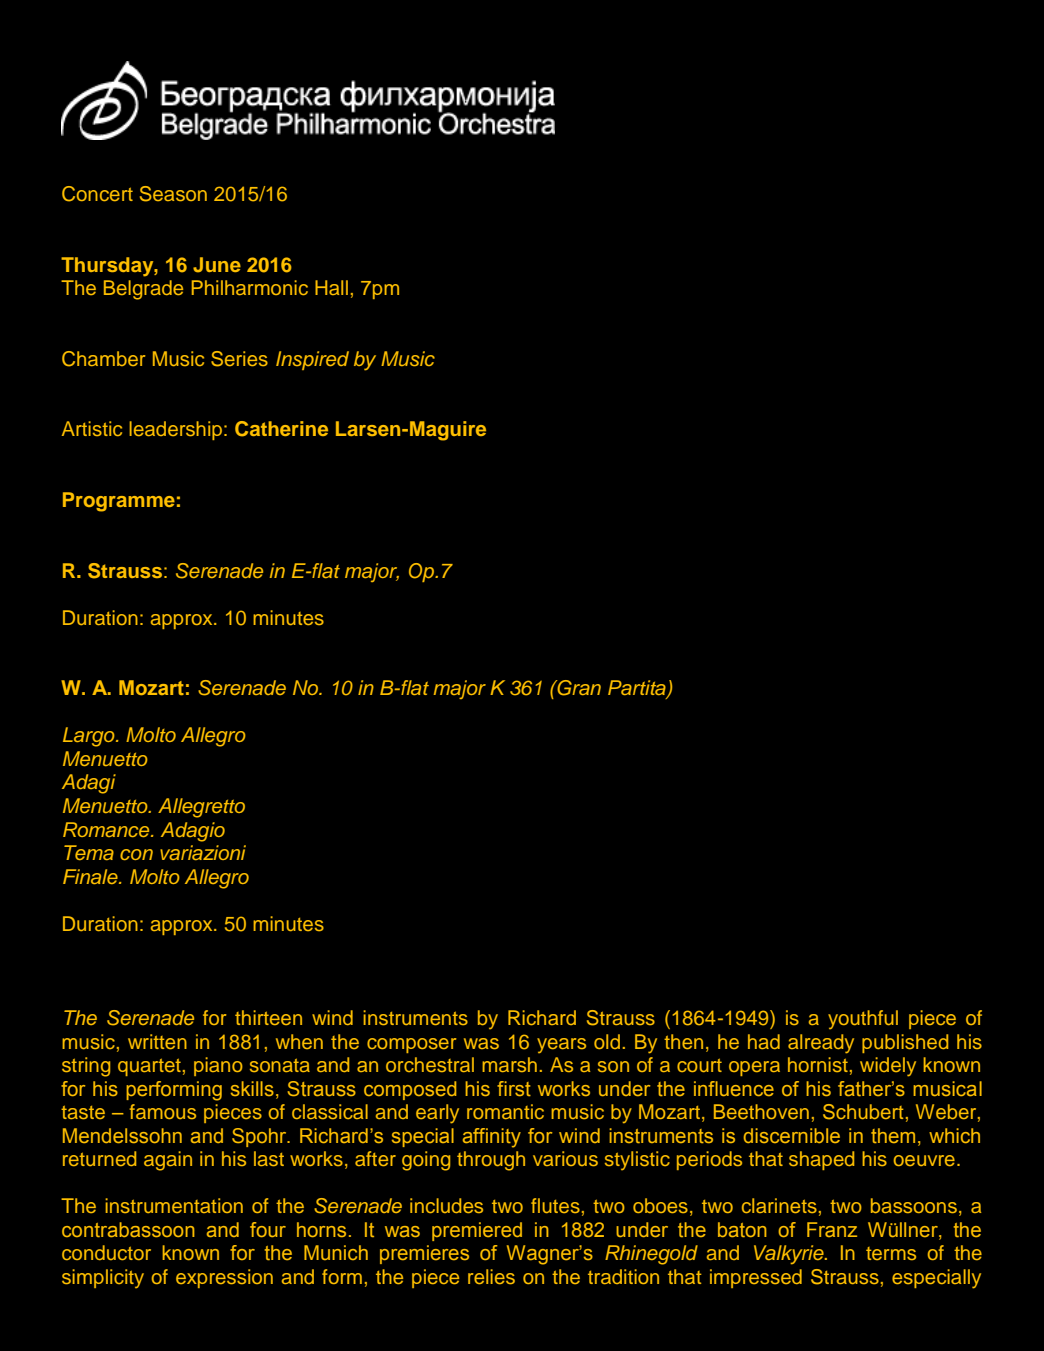  Describe the element at coordinates (477, 1231) in the screenshot. I see `premiered` at that location.
